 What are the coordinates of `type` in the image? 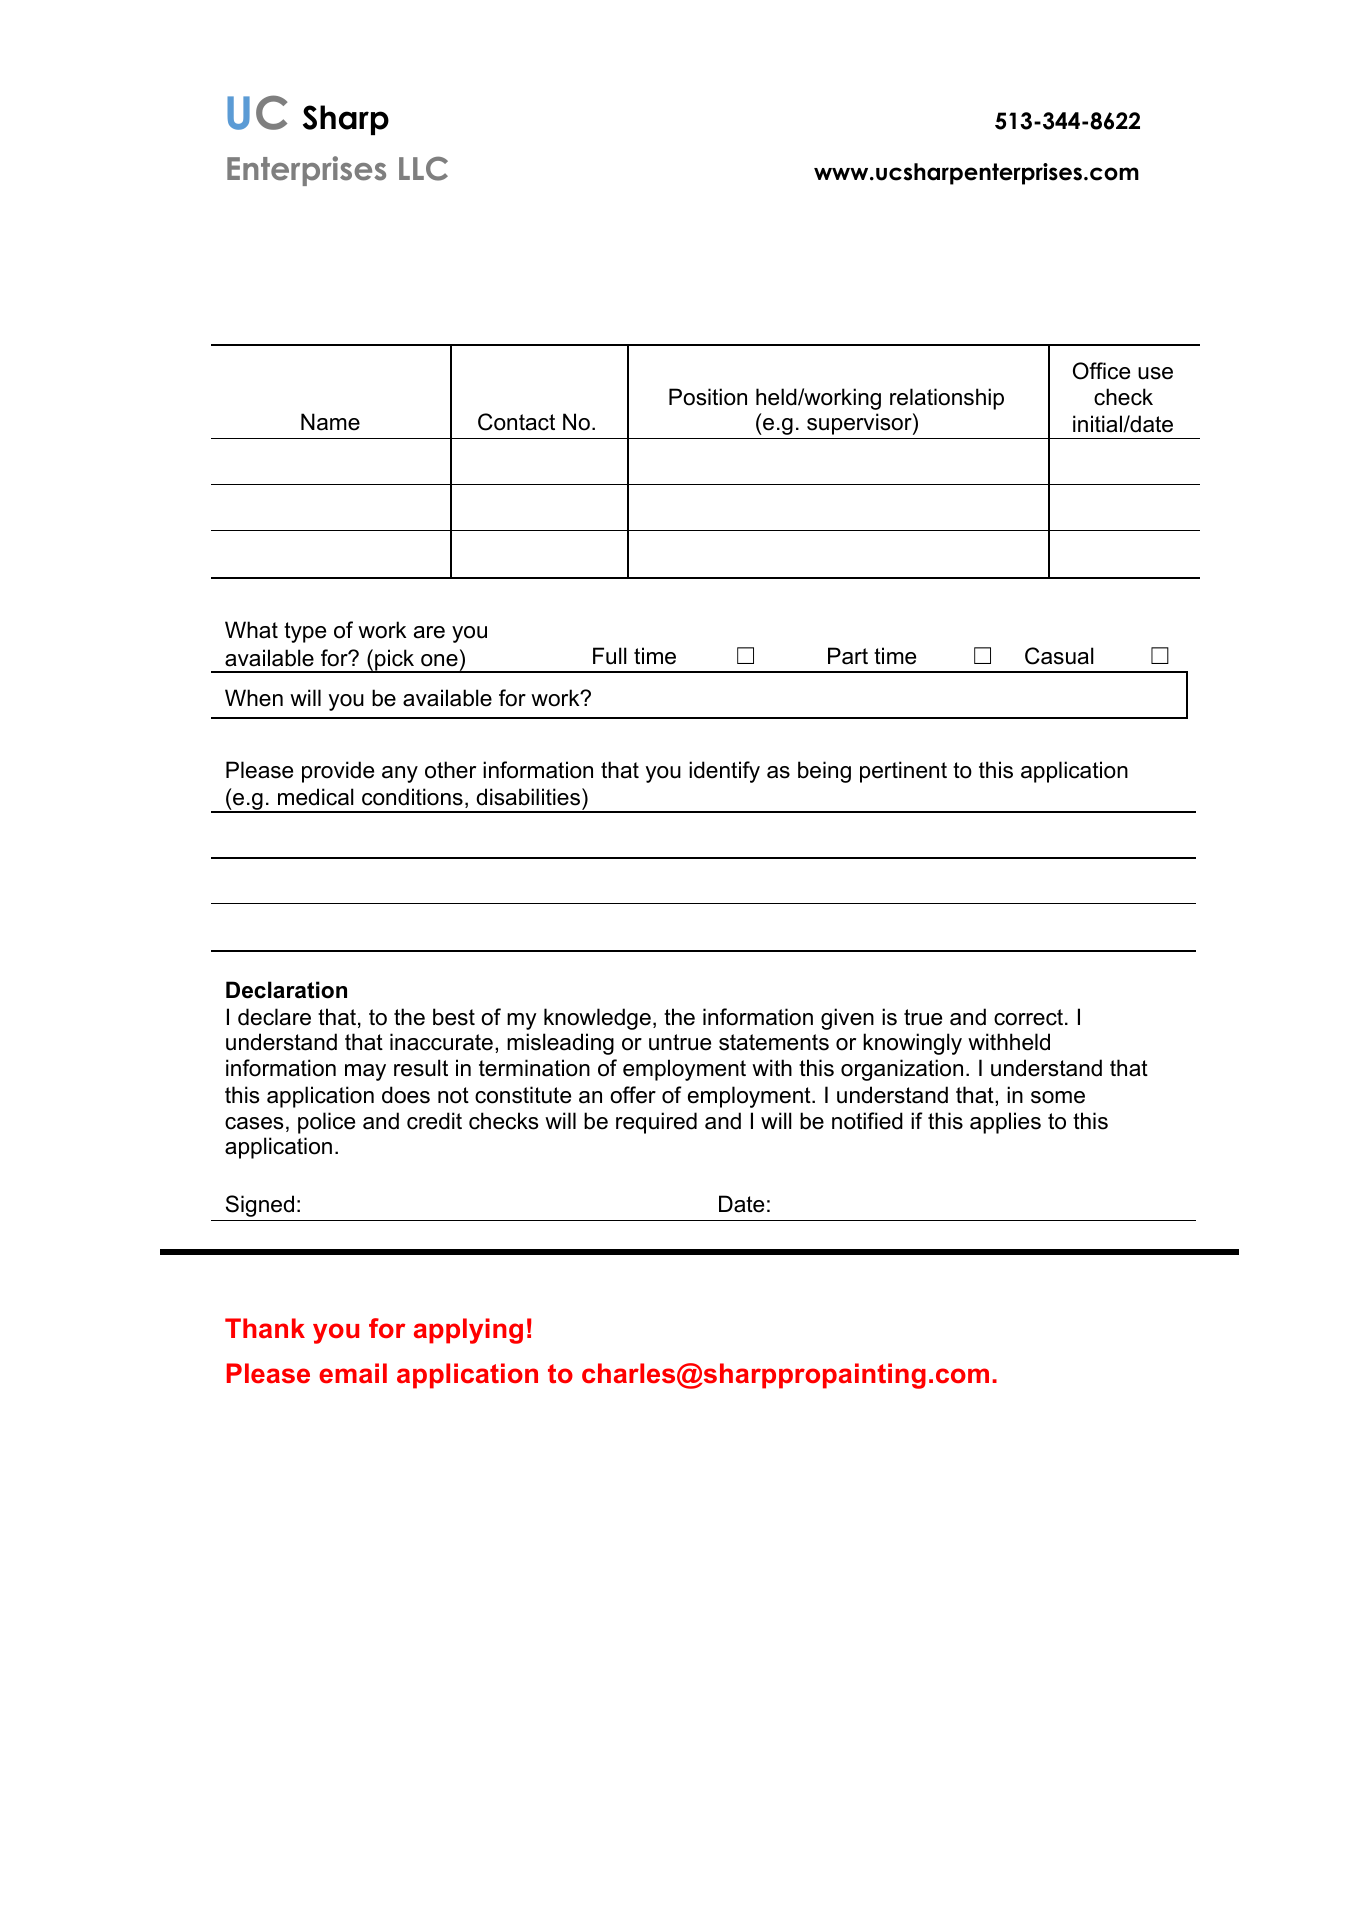 It's located at (305, 632).
